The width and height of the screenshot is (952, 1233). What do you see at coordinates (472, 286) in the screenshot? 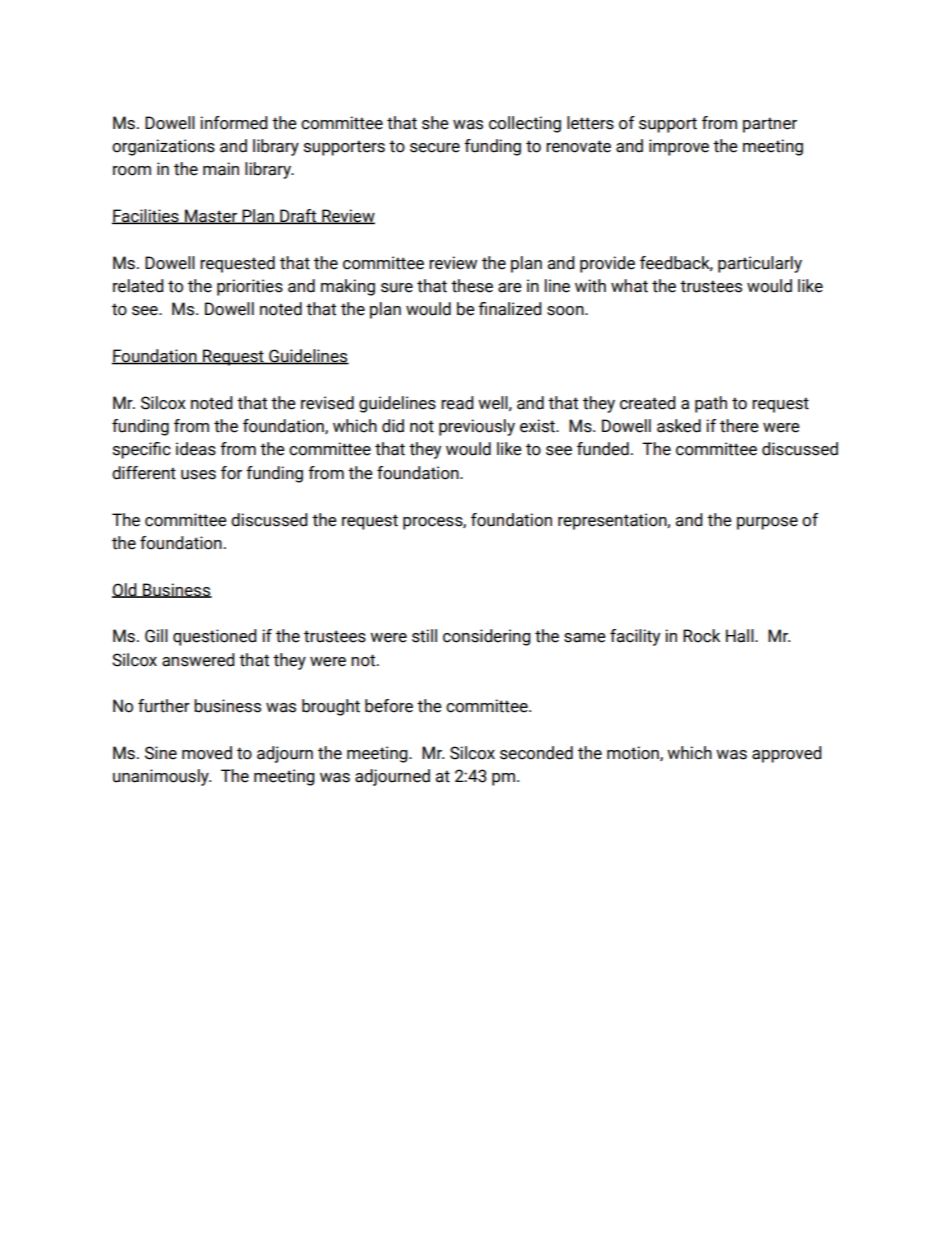
I see `these` at bounding box center [472, 286].
